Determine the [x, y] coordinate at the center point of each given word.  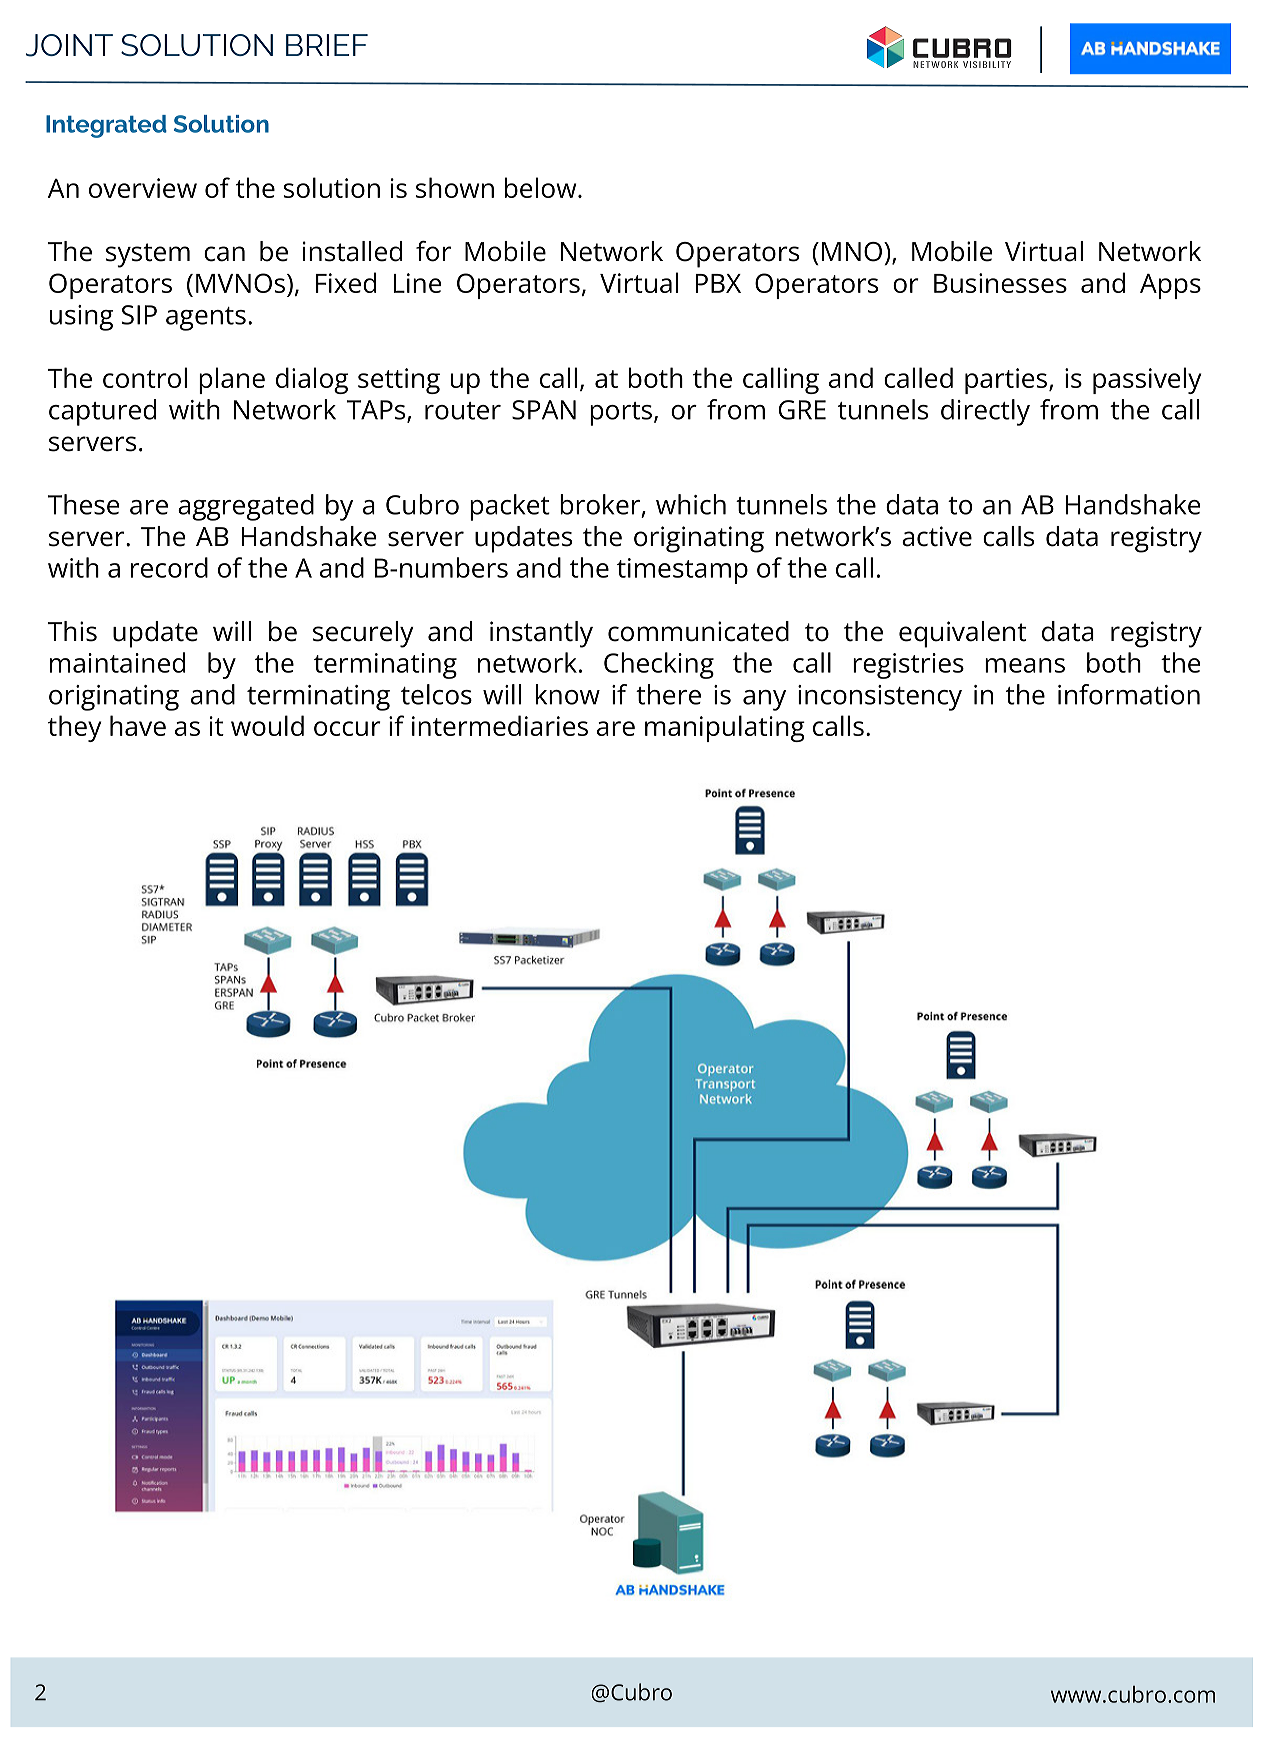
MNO [852, 252]
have [138, 725]
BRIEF [327, 45]
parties [1006, 381]
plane [232, 380]
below [542, 187]
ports [621, 414]
